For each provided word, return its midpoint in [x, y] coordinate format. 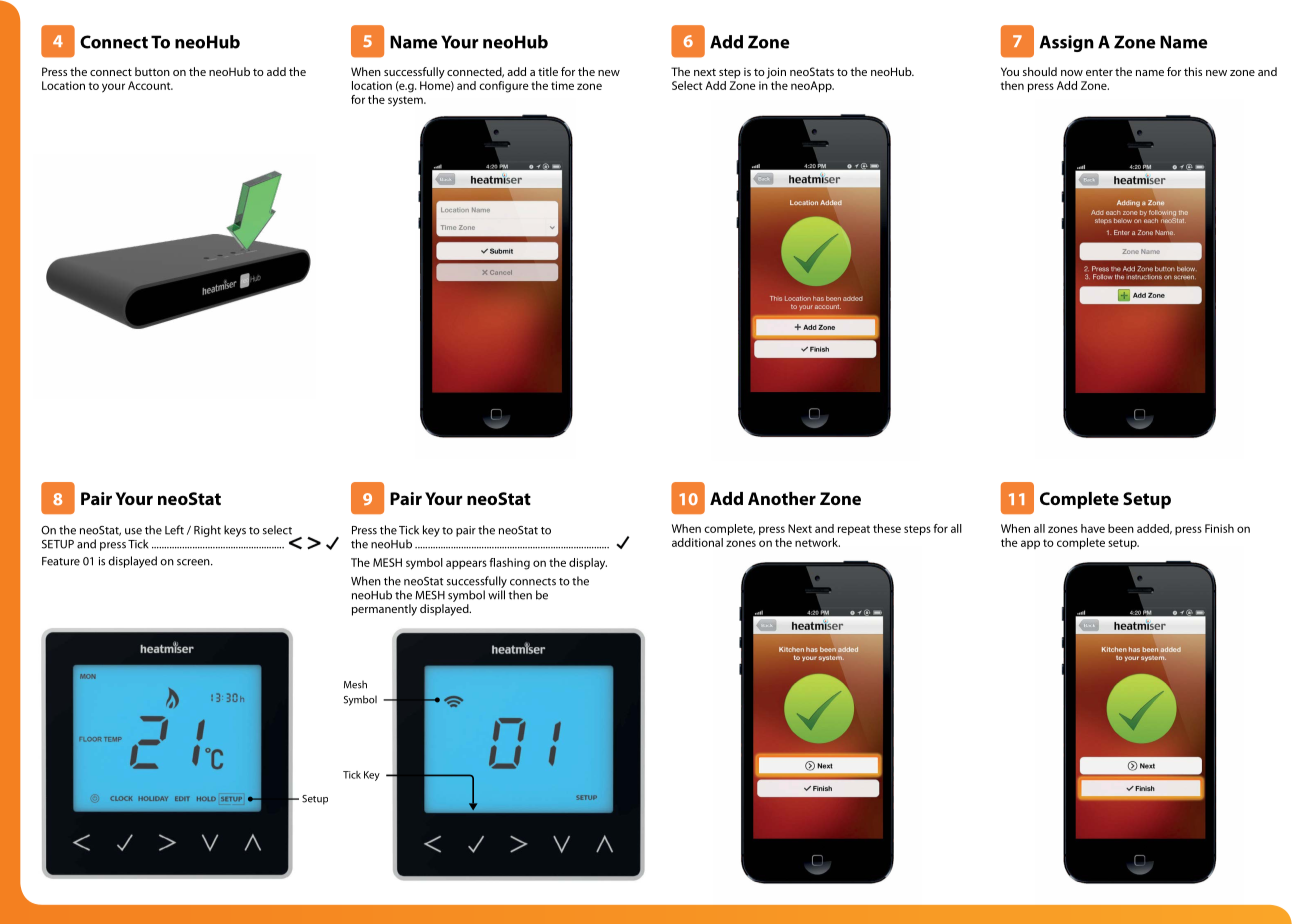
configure [504, 87]
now [1072, 73]
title [548, 71]
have [1093, 528]
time [562, 85]
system [406, 101]
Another [782, 498]
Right [207, 531]
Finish [1219, 528]
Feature [61, 561]
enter [1099, 72]
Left [174, 530]
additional [697, 542]
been [1121, 528]
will [496, 595]
